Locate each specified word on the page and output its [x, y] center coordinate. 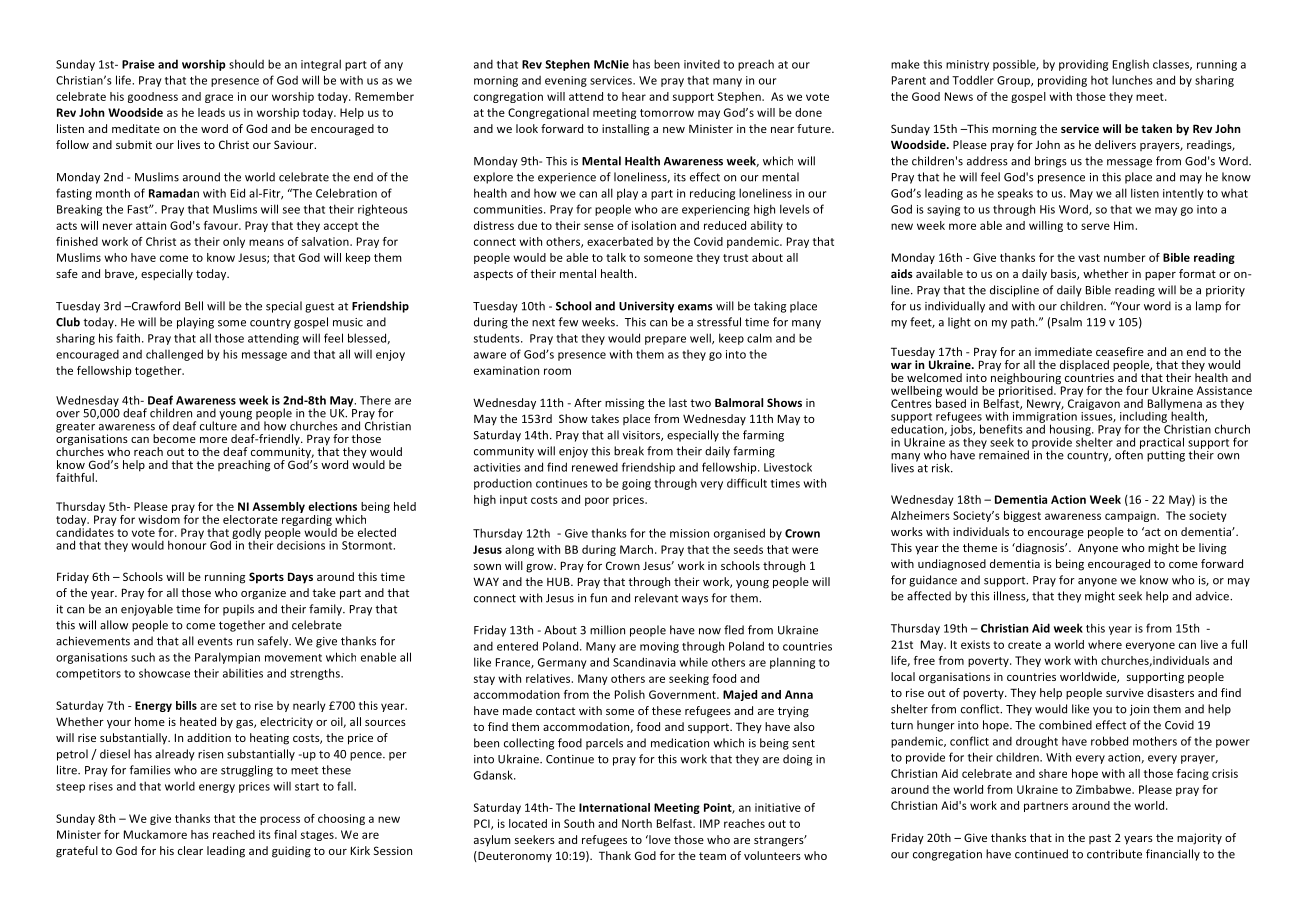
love [659, 839]
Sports [266, 578]
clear [190, 850]
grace [219, 98]
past [1100, 839]
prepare [665, 340]
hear [634, 96]
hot [1099, 80]
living [1212, 549]
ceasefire [1120, 351]
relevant [656, 598]
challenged [174, 355]
